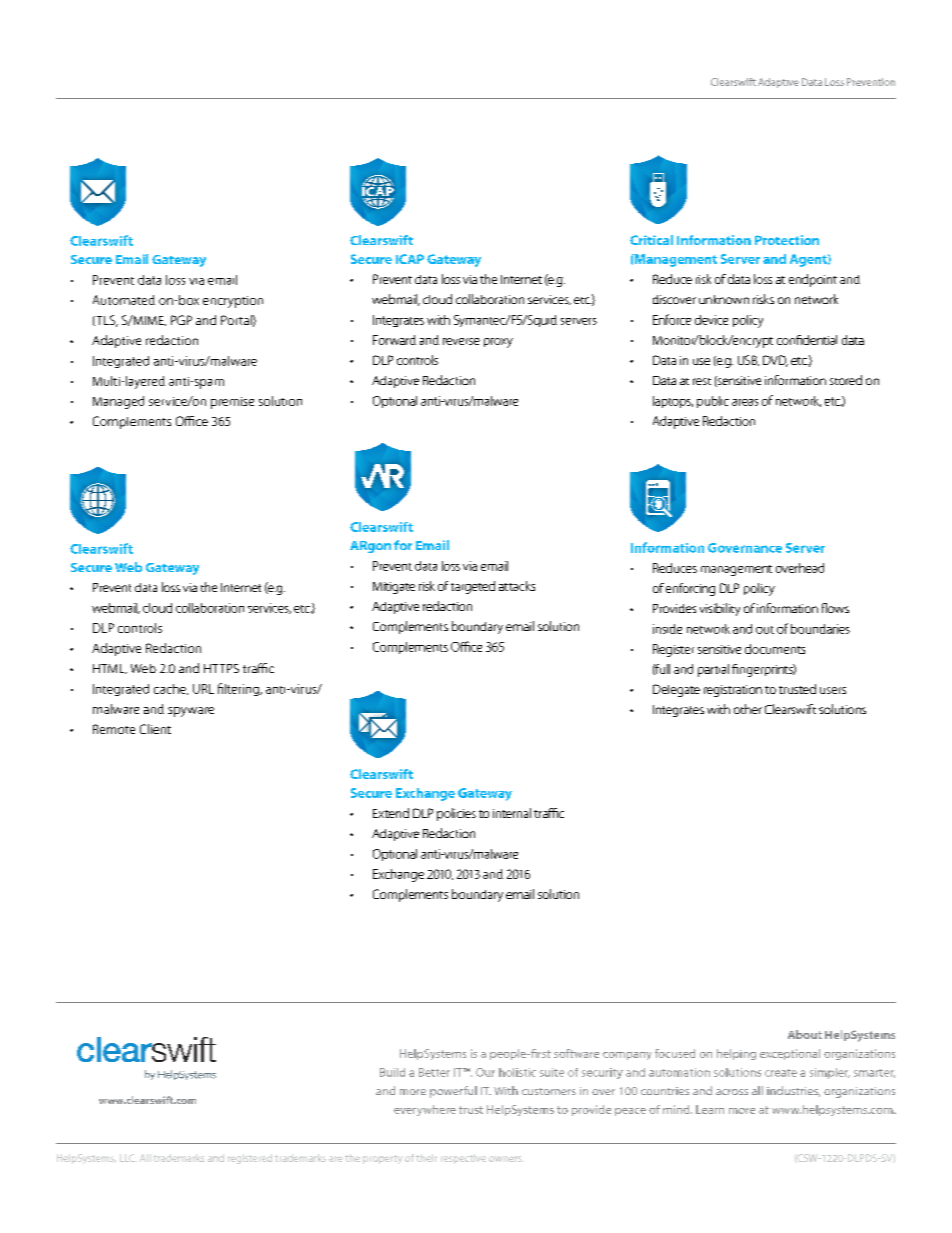 Image resolution: width=952 pixels, height=1233 pixels. I want to click on endpoint, so click(813, 280).
